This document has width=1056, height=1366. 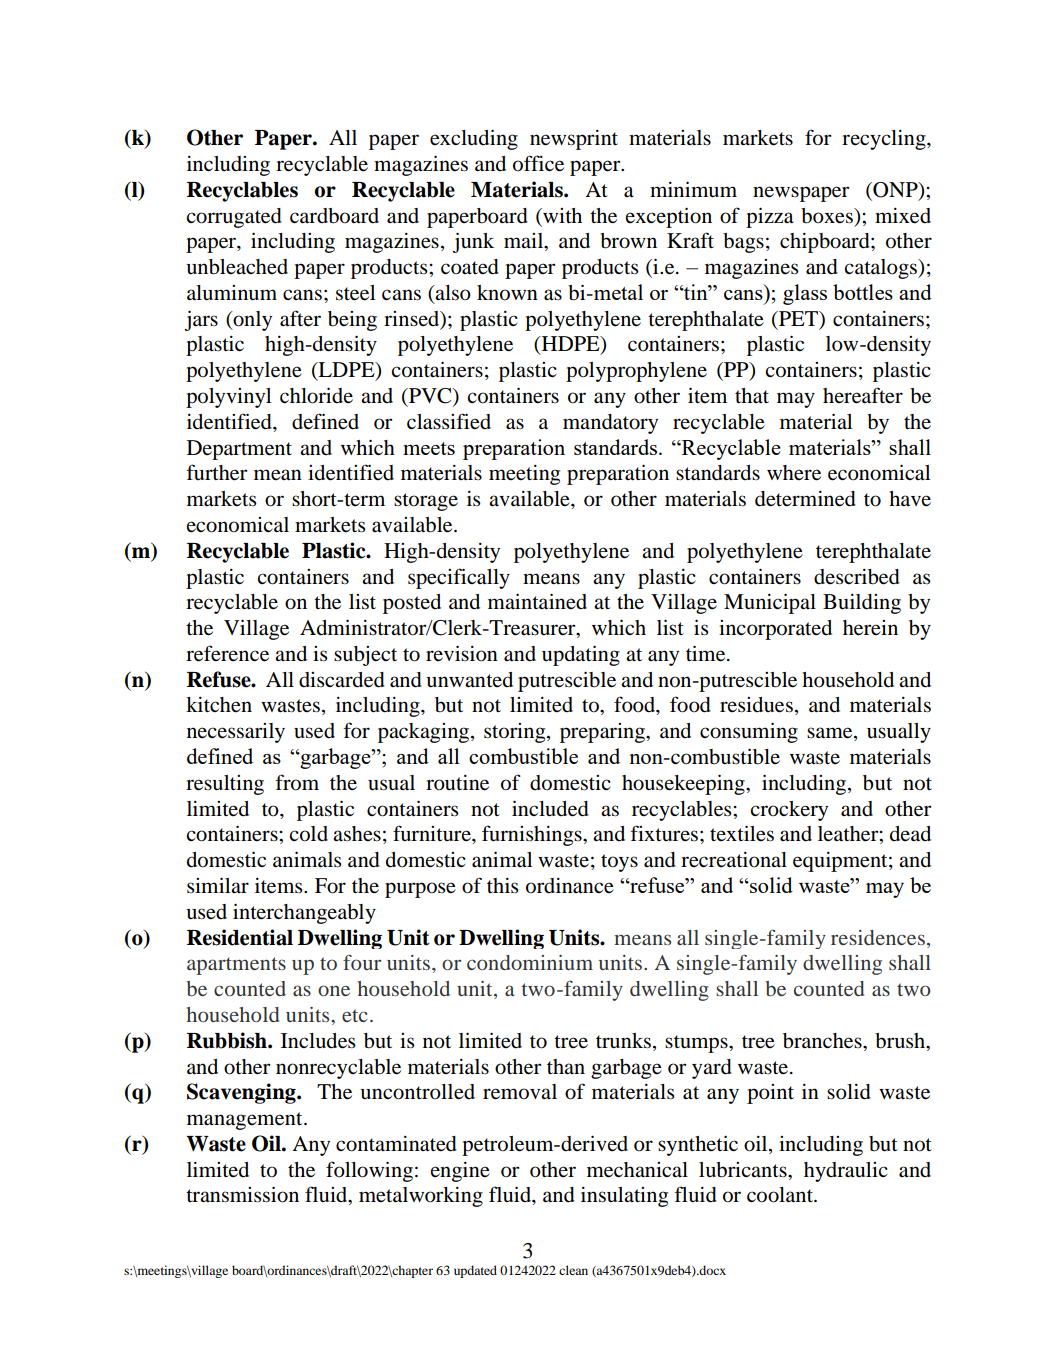 What do you see at coordinates (538, 163) in the document?
I see `office` at bounding box center [538, 163].
